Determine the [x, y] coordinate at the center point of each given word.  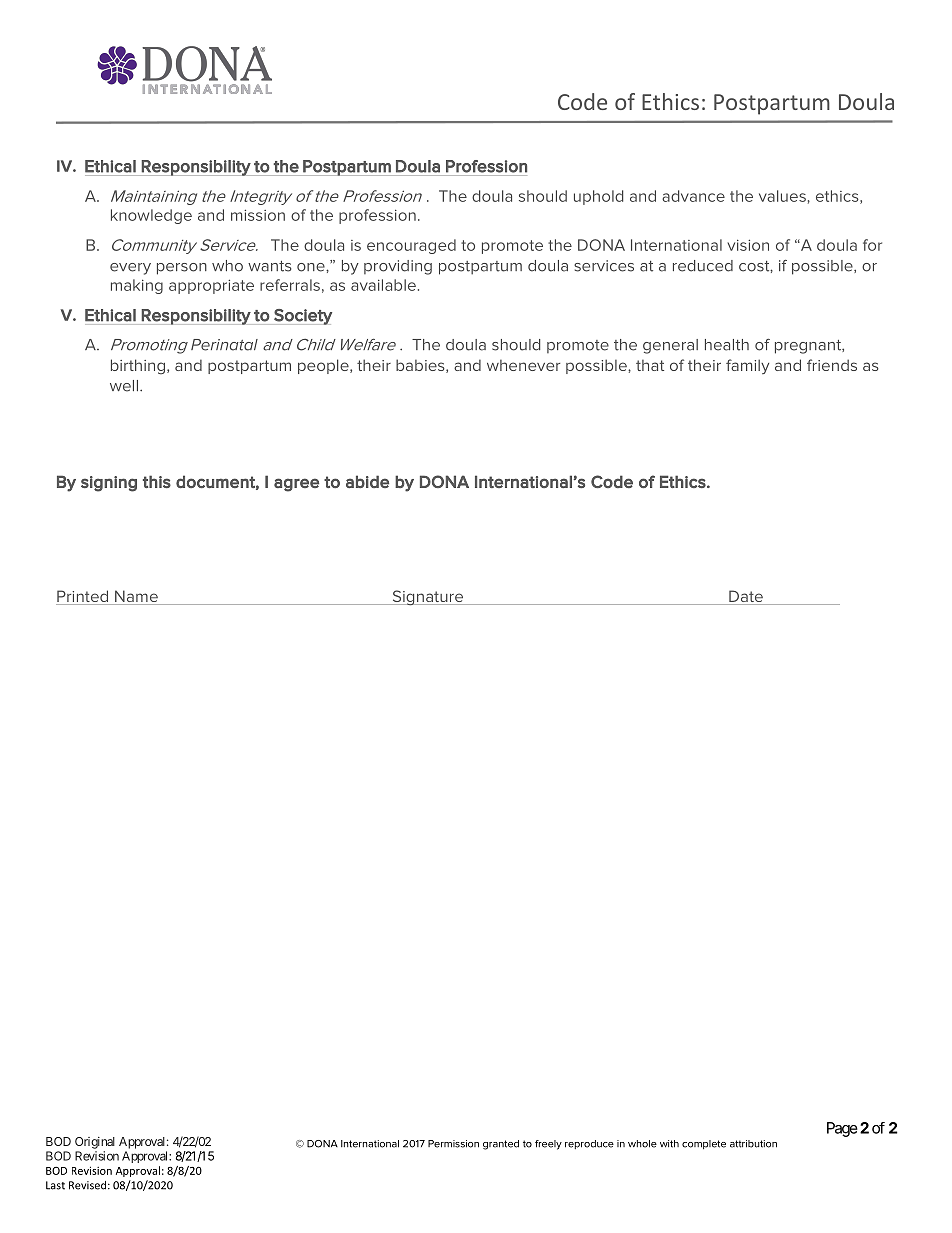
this [157, 481]
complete [704, 1144]
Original [95, 1143]
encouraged [411, 246]
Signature [427, 598]
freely [548, 1145]
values [782, 196]
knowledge [151, 216]
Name [136, 597]
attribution [753, 1144]
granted [501, 1145]
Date [746, 597]
